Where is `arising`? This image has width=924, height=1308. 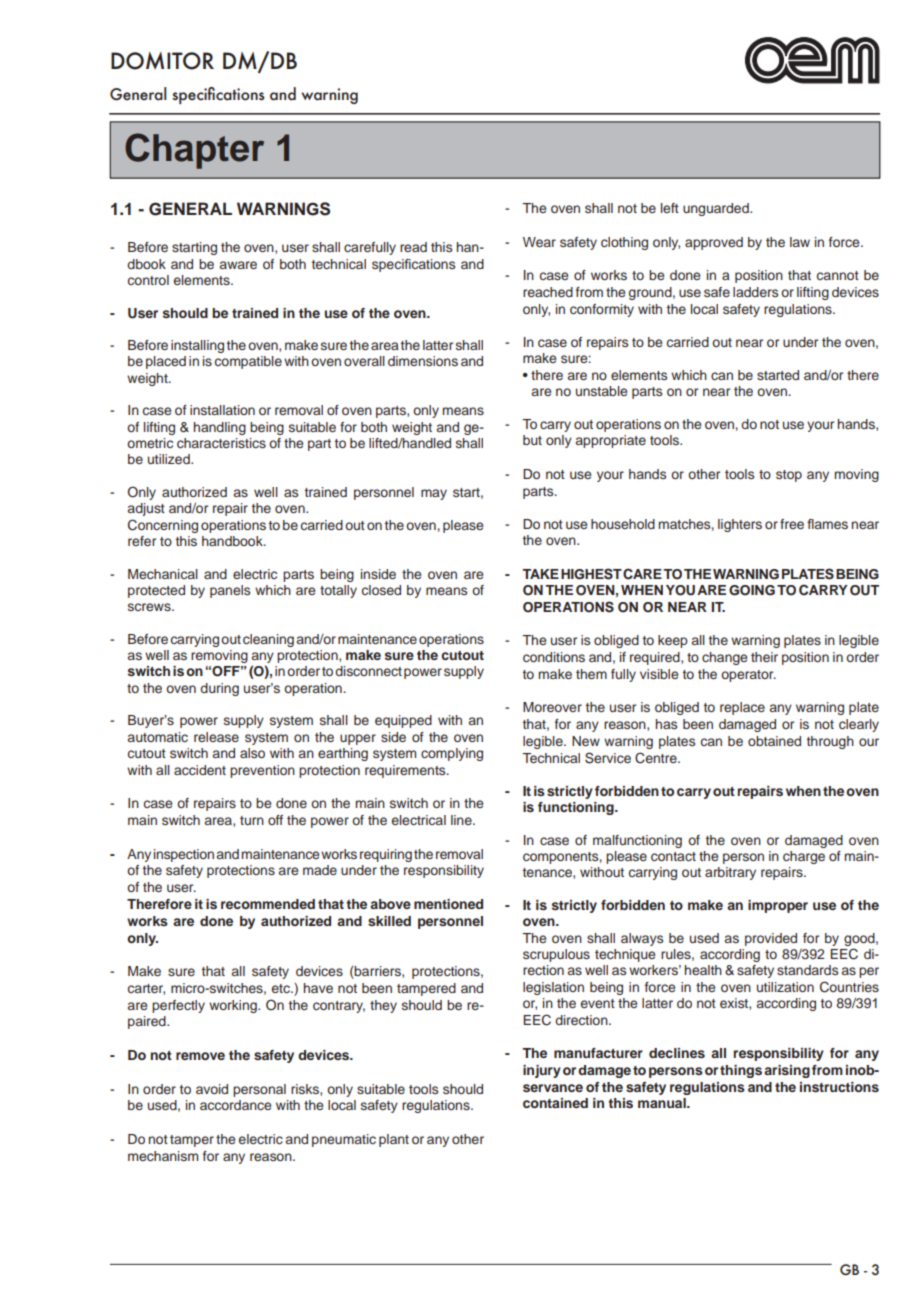 arising is located at coordinates (787, 1071).
